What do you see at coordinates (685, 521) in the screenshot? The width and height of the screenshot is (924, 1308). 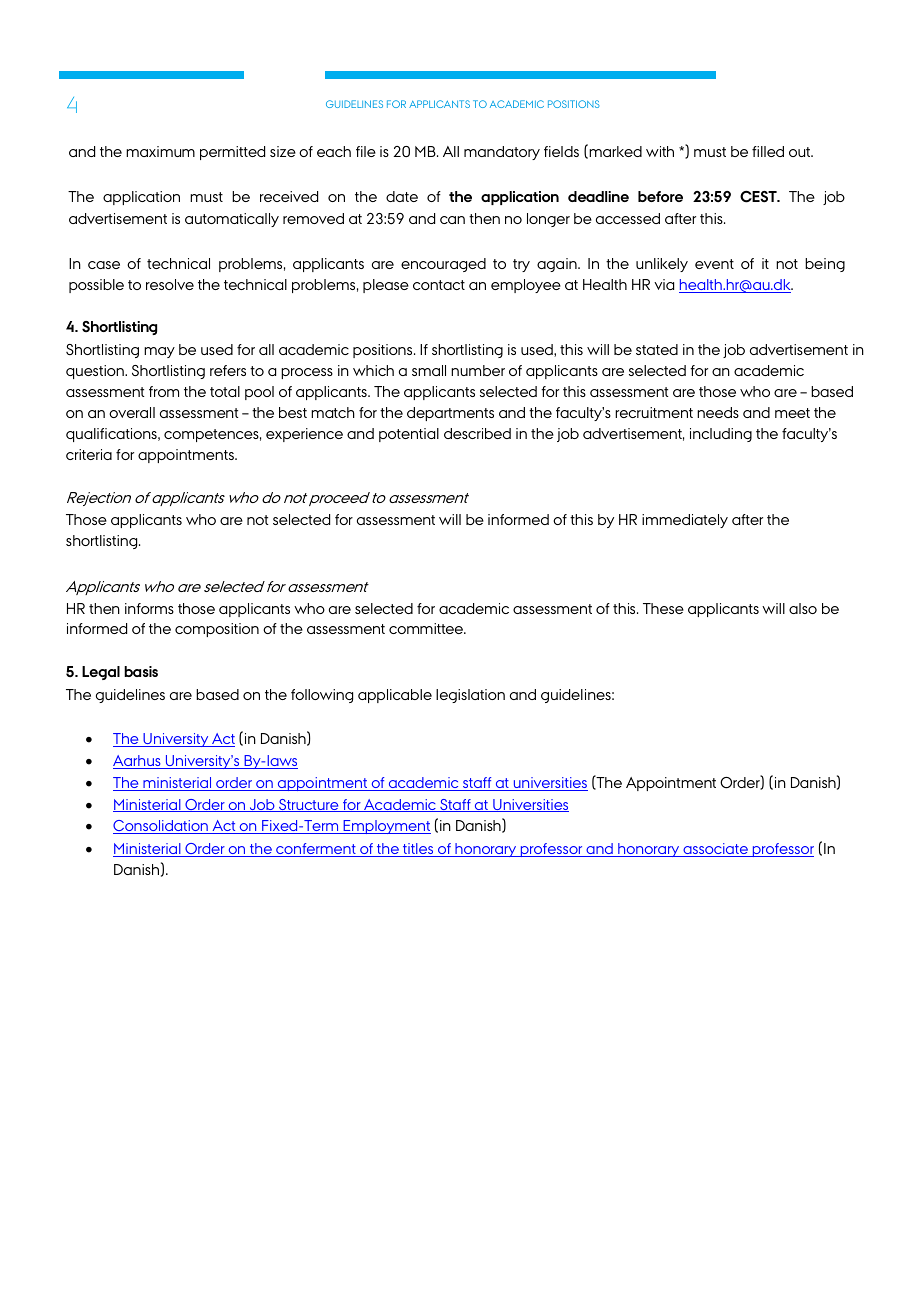 I see `immediately` at bounding box center [685, 521].
